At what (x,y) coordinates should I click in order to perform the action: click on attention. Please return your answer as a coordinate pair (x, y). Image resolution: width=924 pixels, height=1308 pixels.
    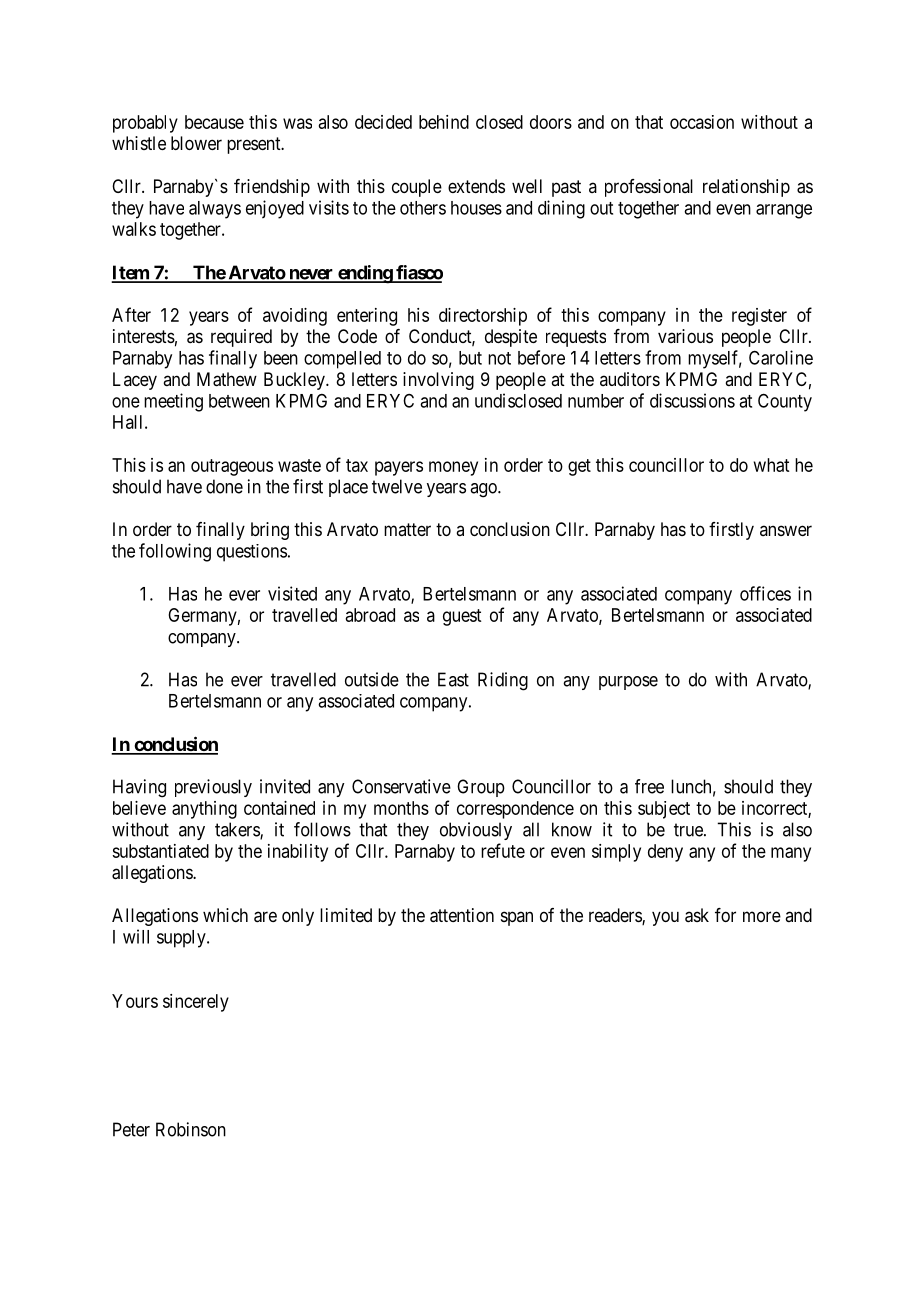
    Looking at the image, I should click on (462, 915).
